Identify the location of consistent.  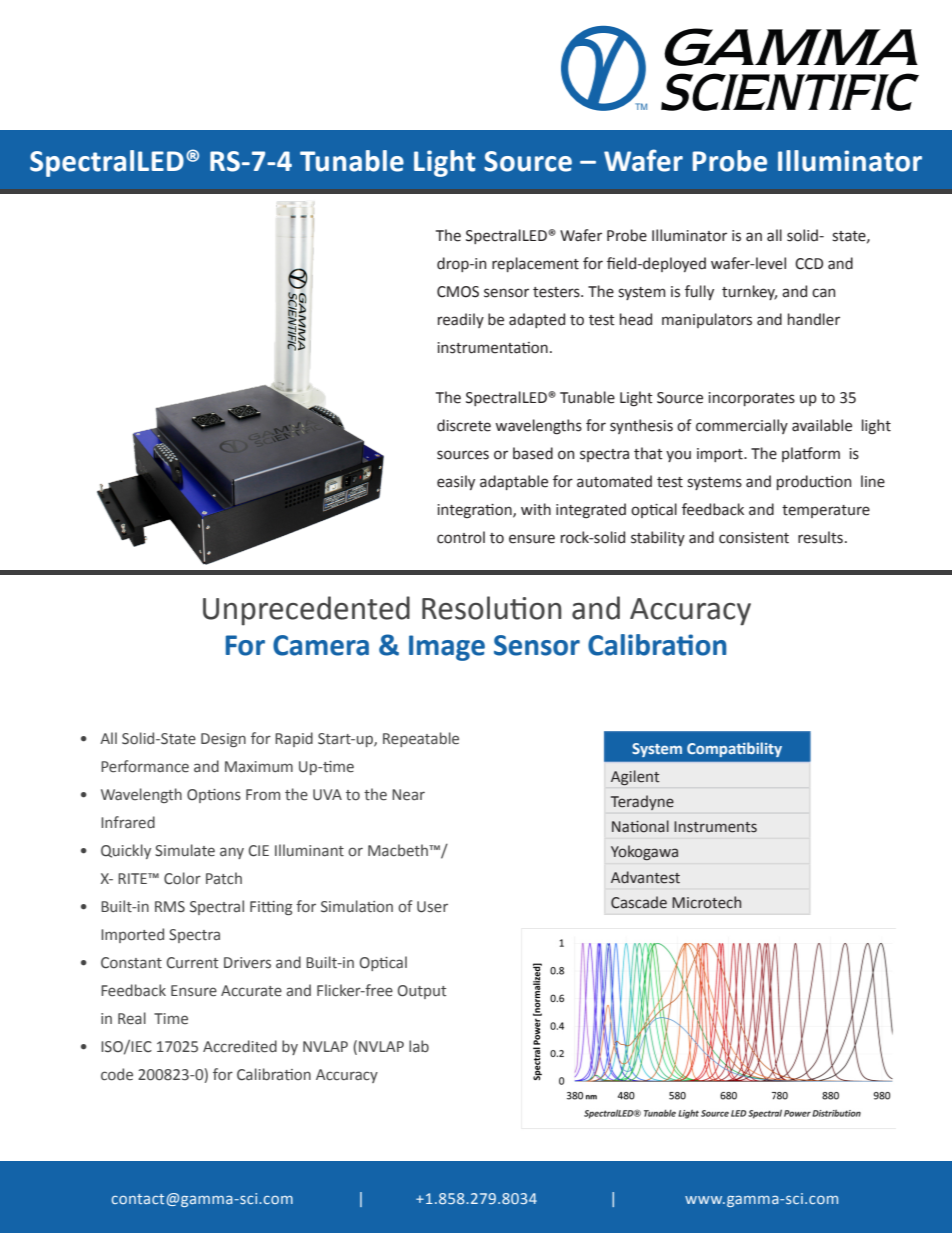
(754, 538).
